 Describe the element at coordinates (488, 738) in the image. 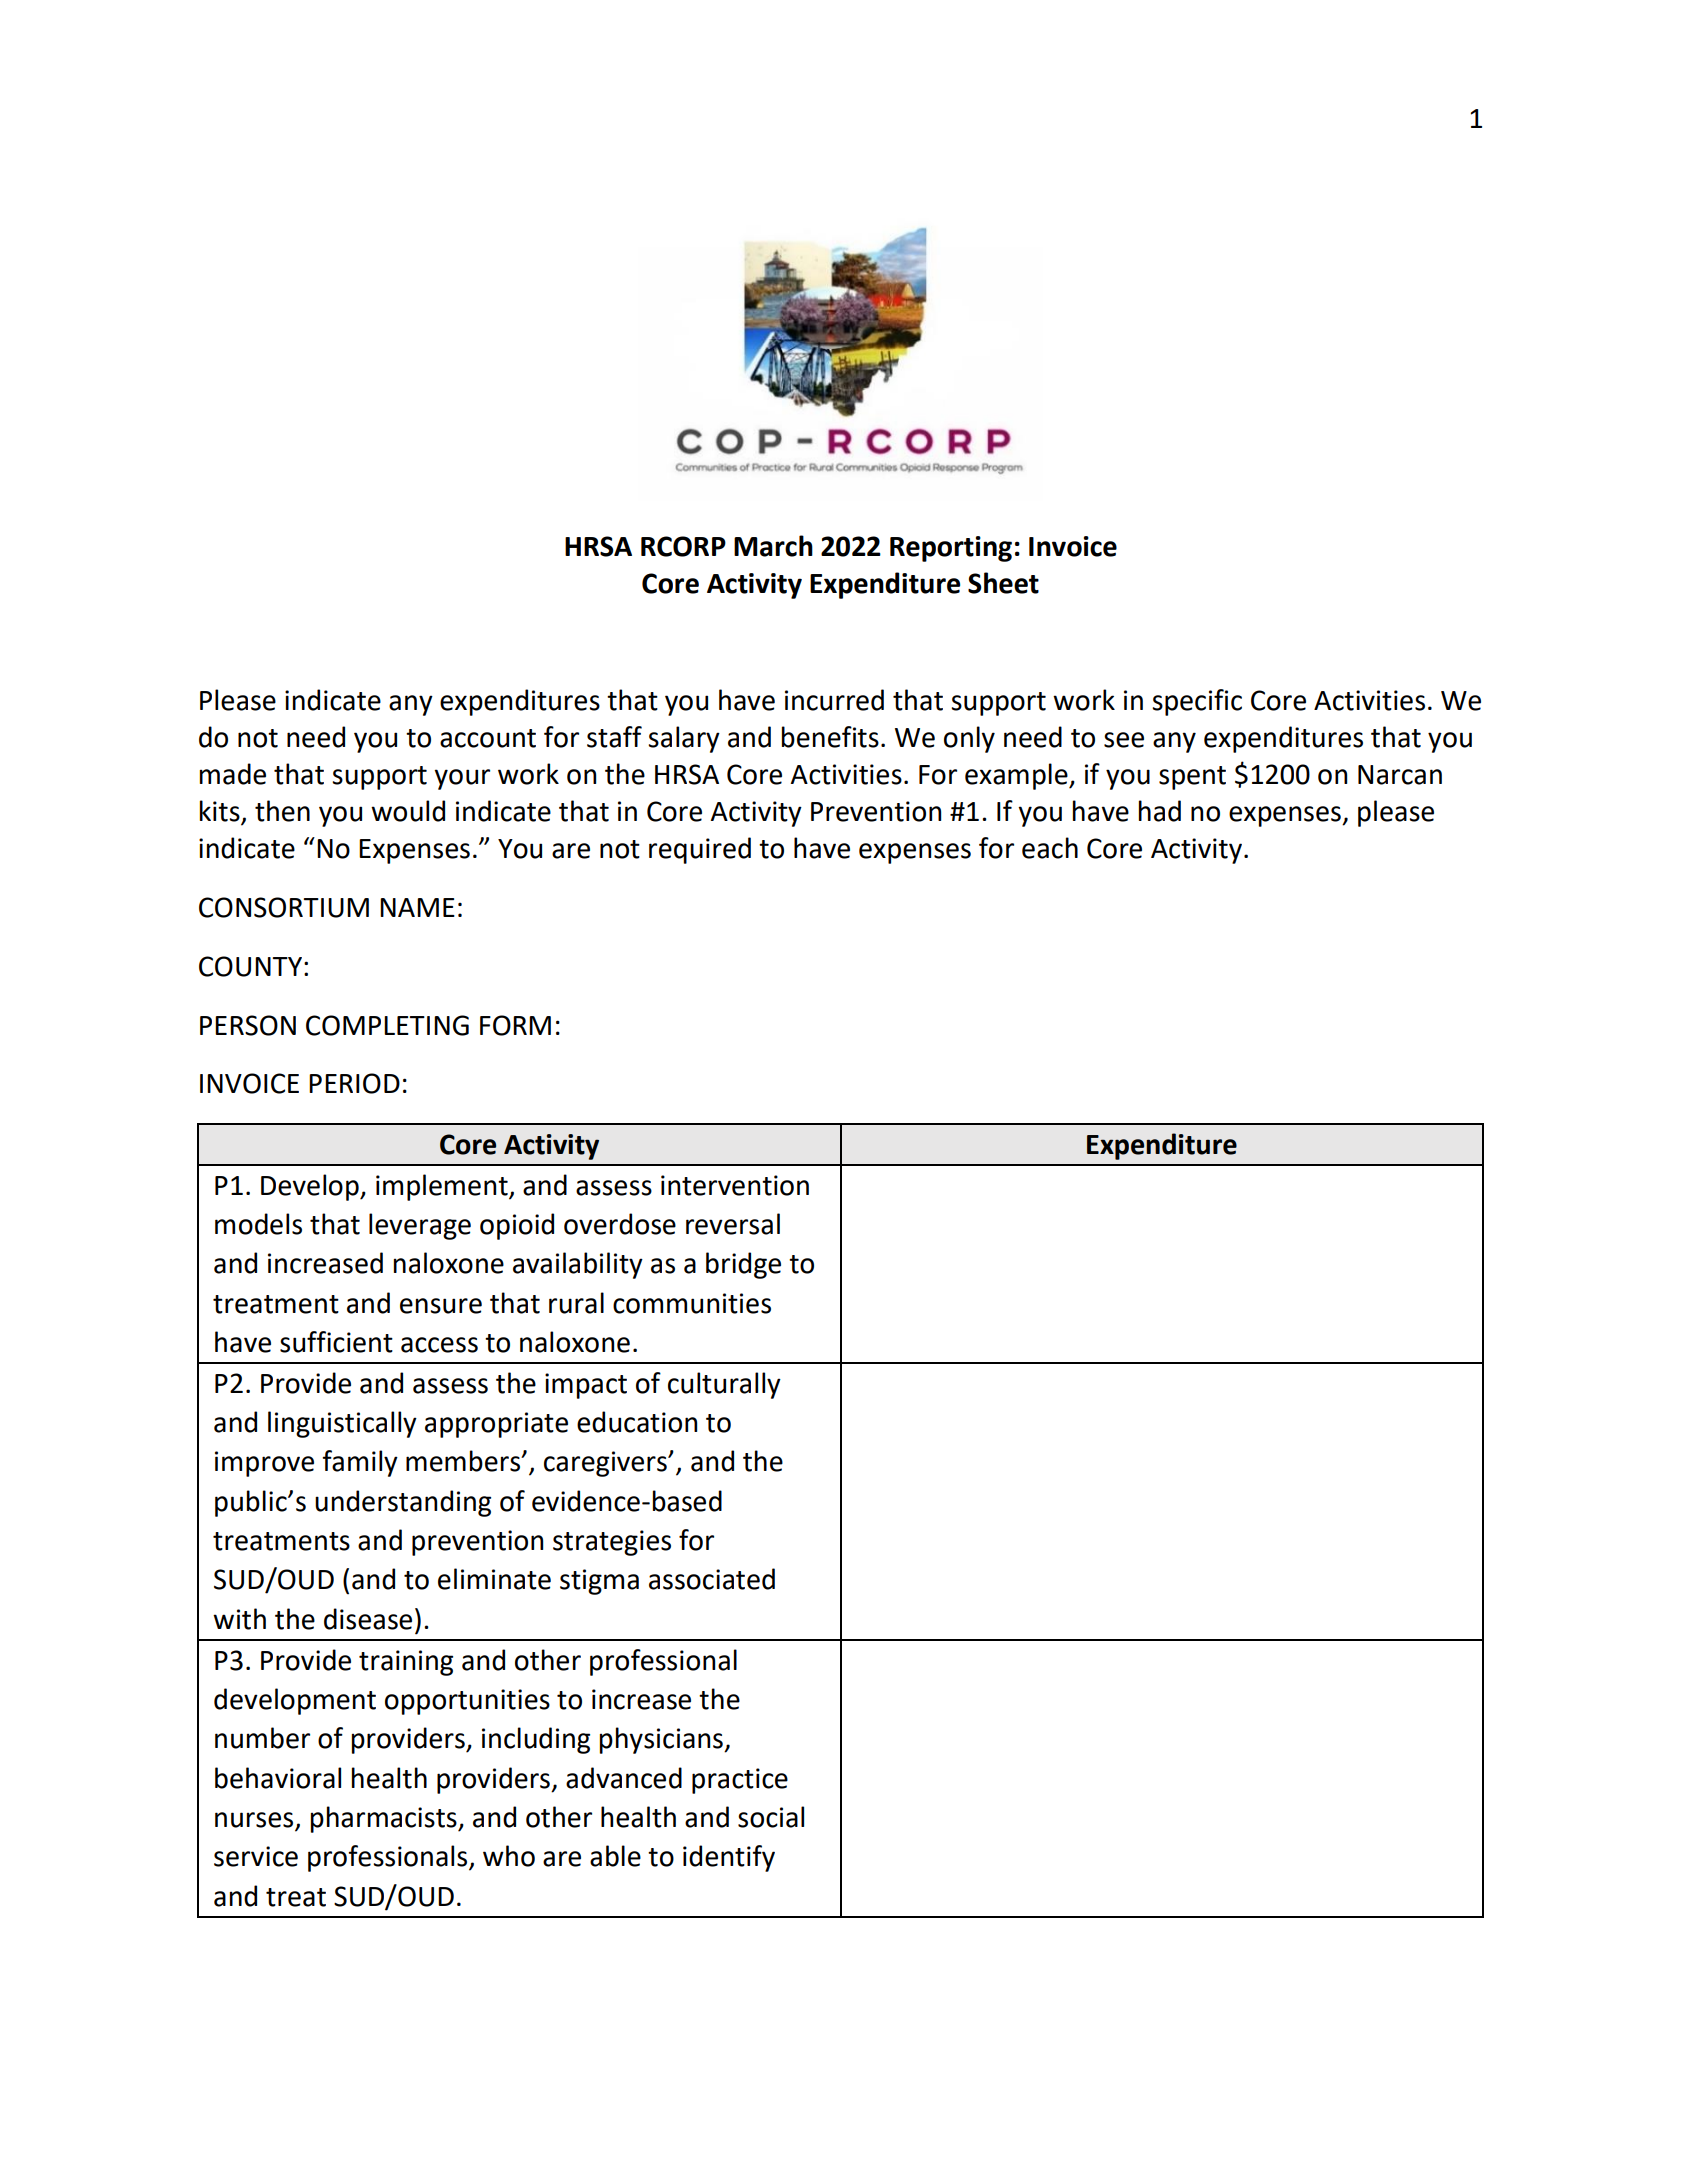

I see `account` at that location.
